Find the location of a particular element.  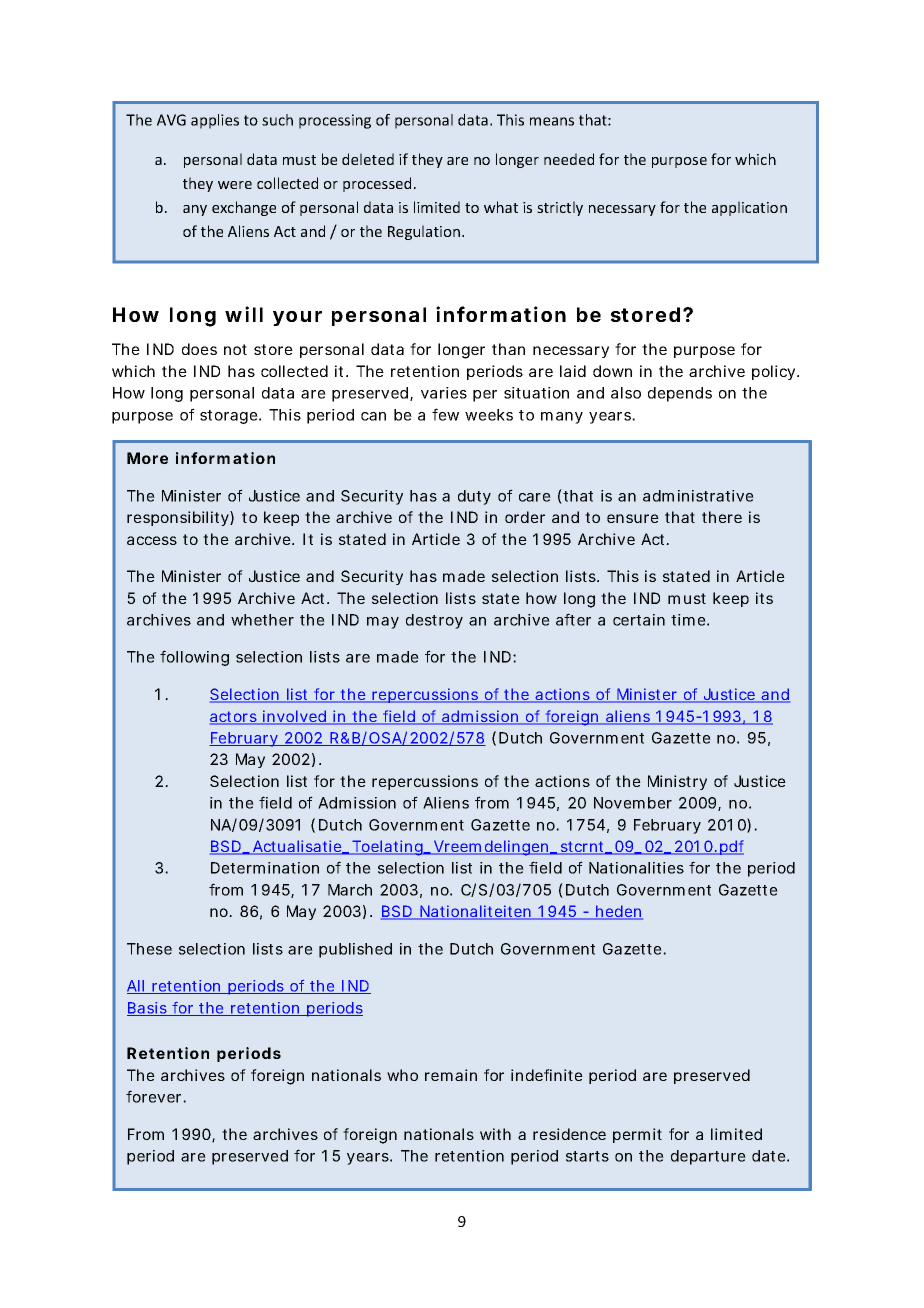

with is located at coordinates (495, 1134).
